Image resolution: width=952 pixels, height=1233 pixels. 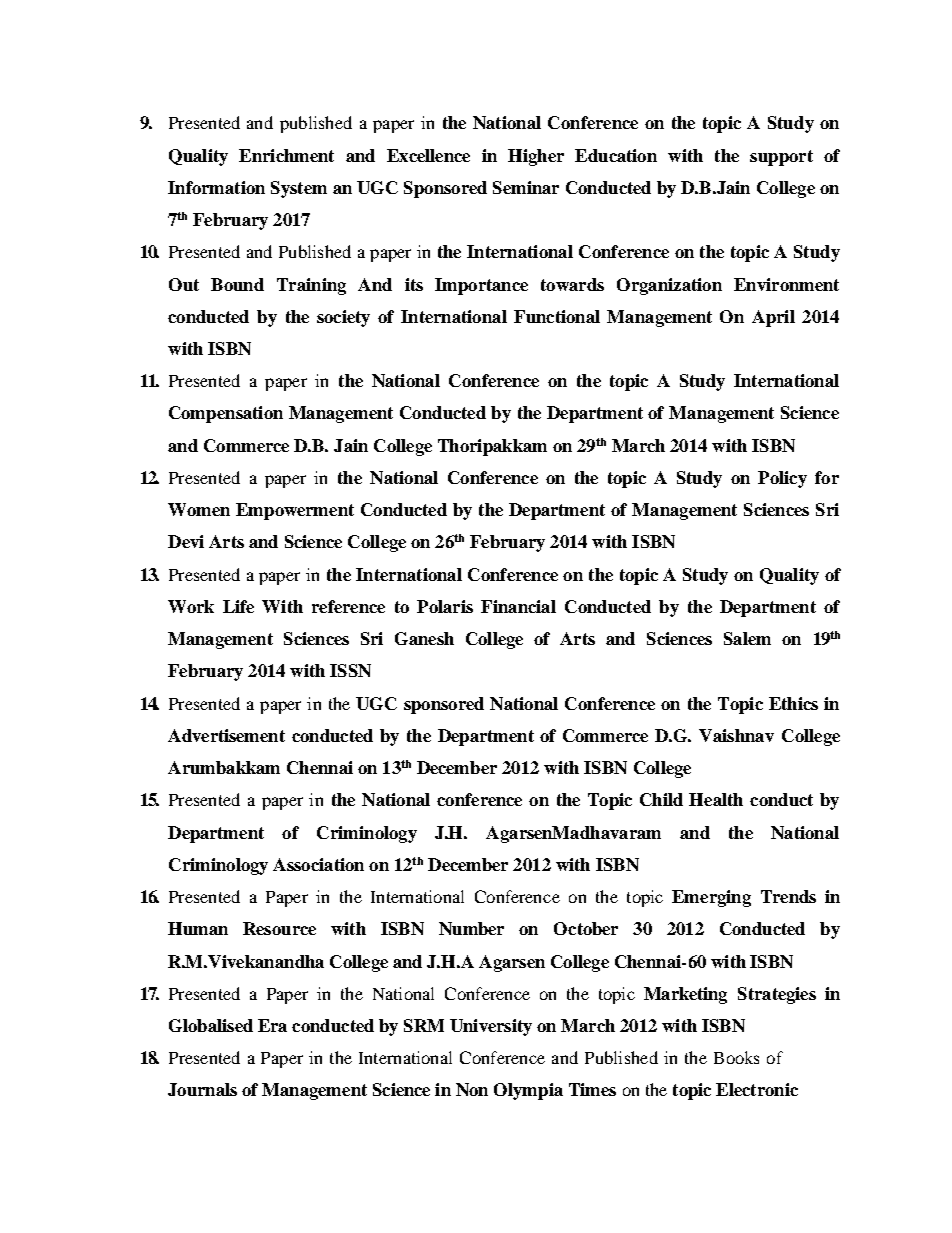 What do you see at coordinates (661, 799) in the page?
I see `Child` at bounding box center [661, 799].
